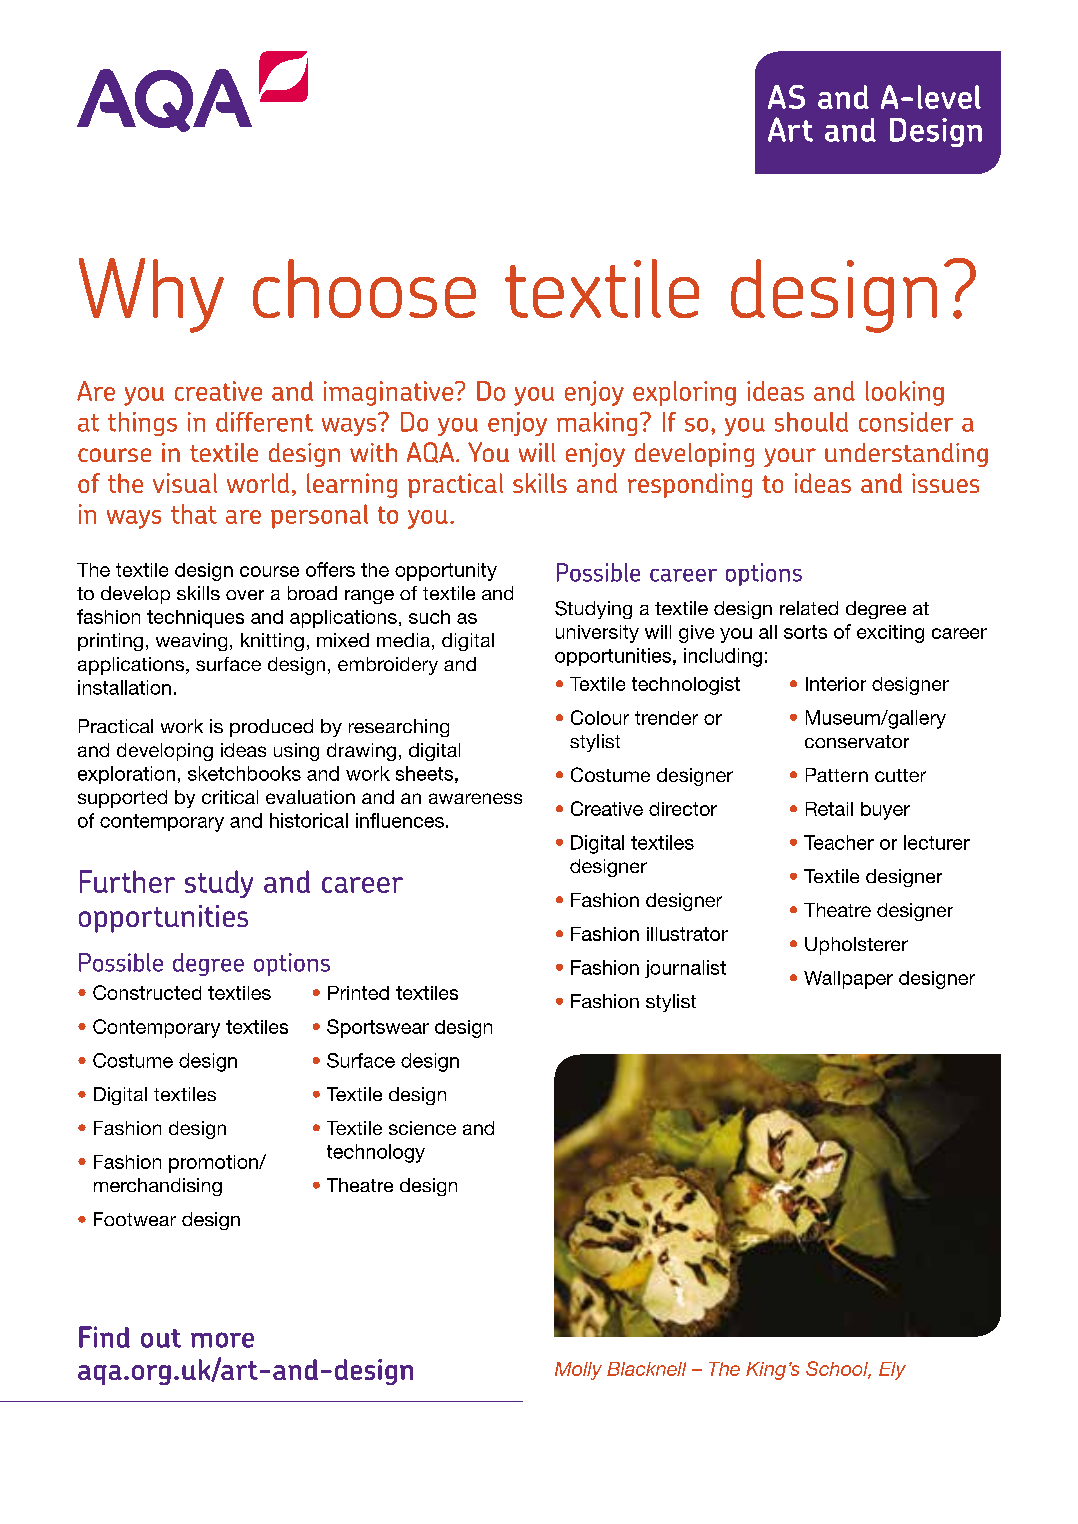  What do you see at coordinates (475, 798) in the page?
I see `awareness` at bounding box center [475, 798].
